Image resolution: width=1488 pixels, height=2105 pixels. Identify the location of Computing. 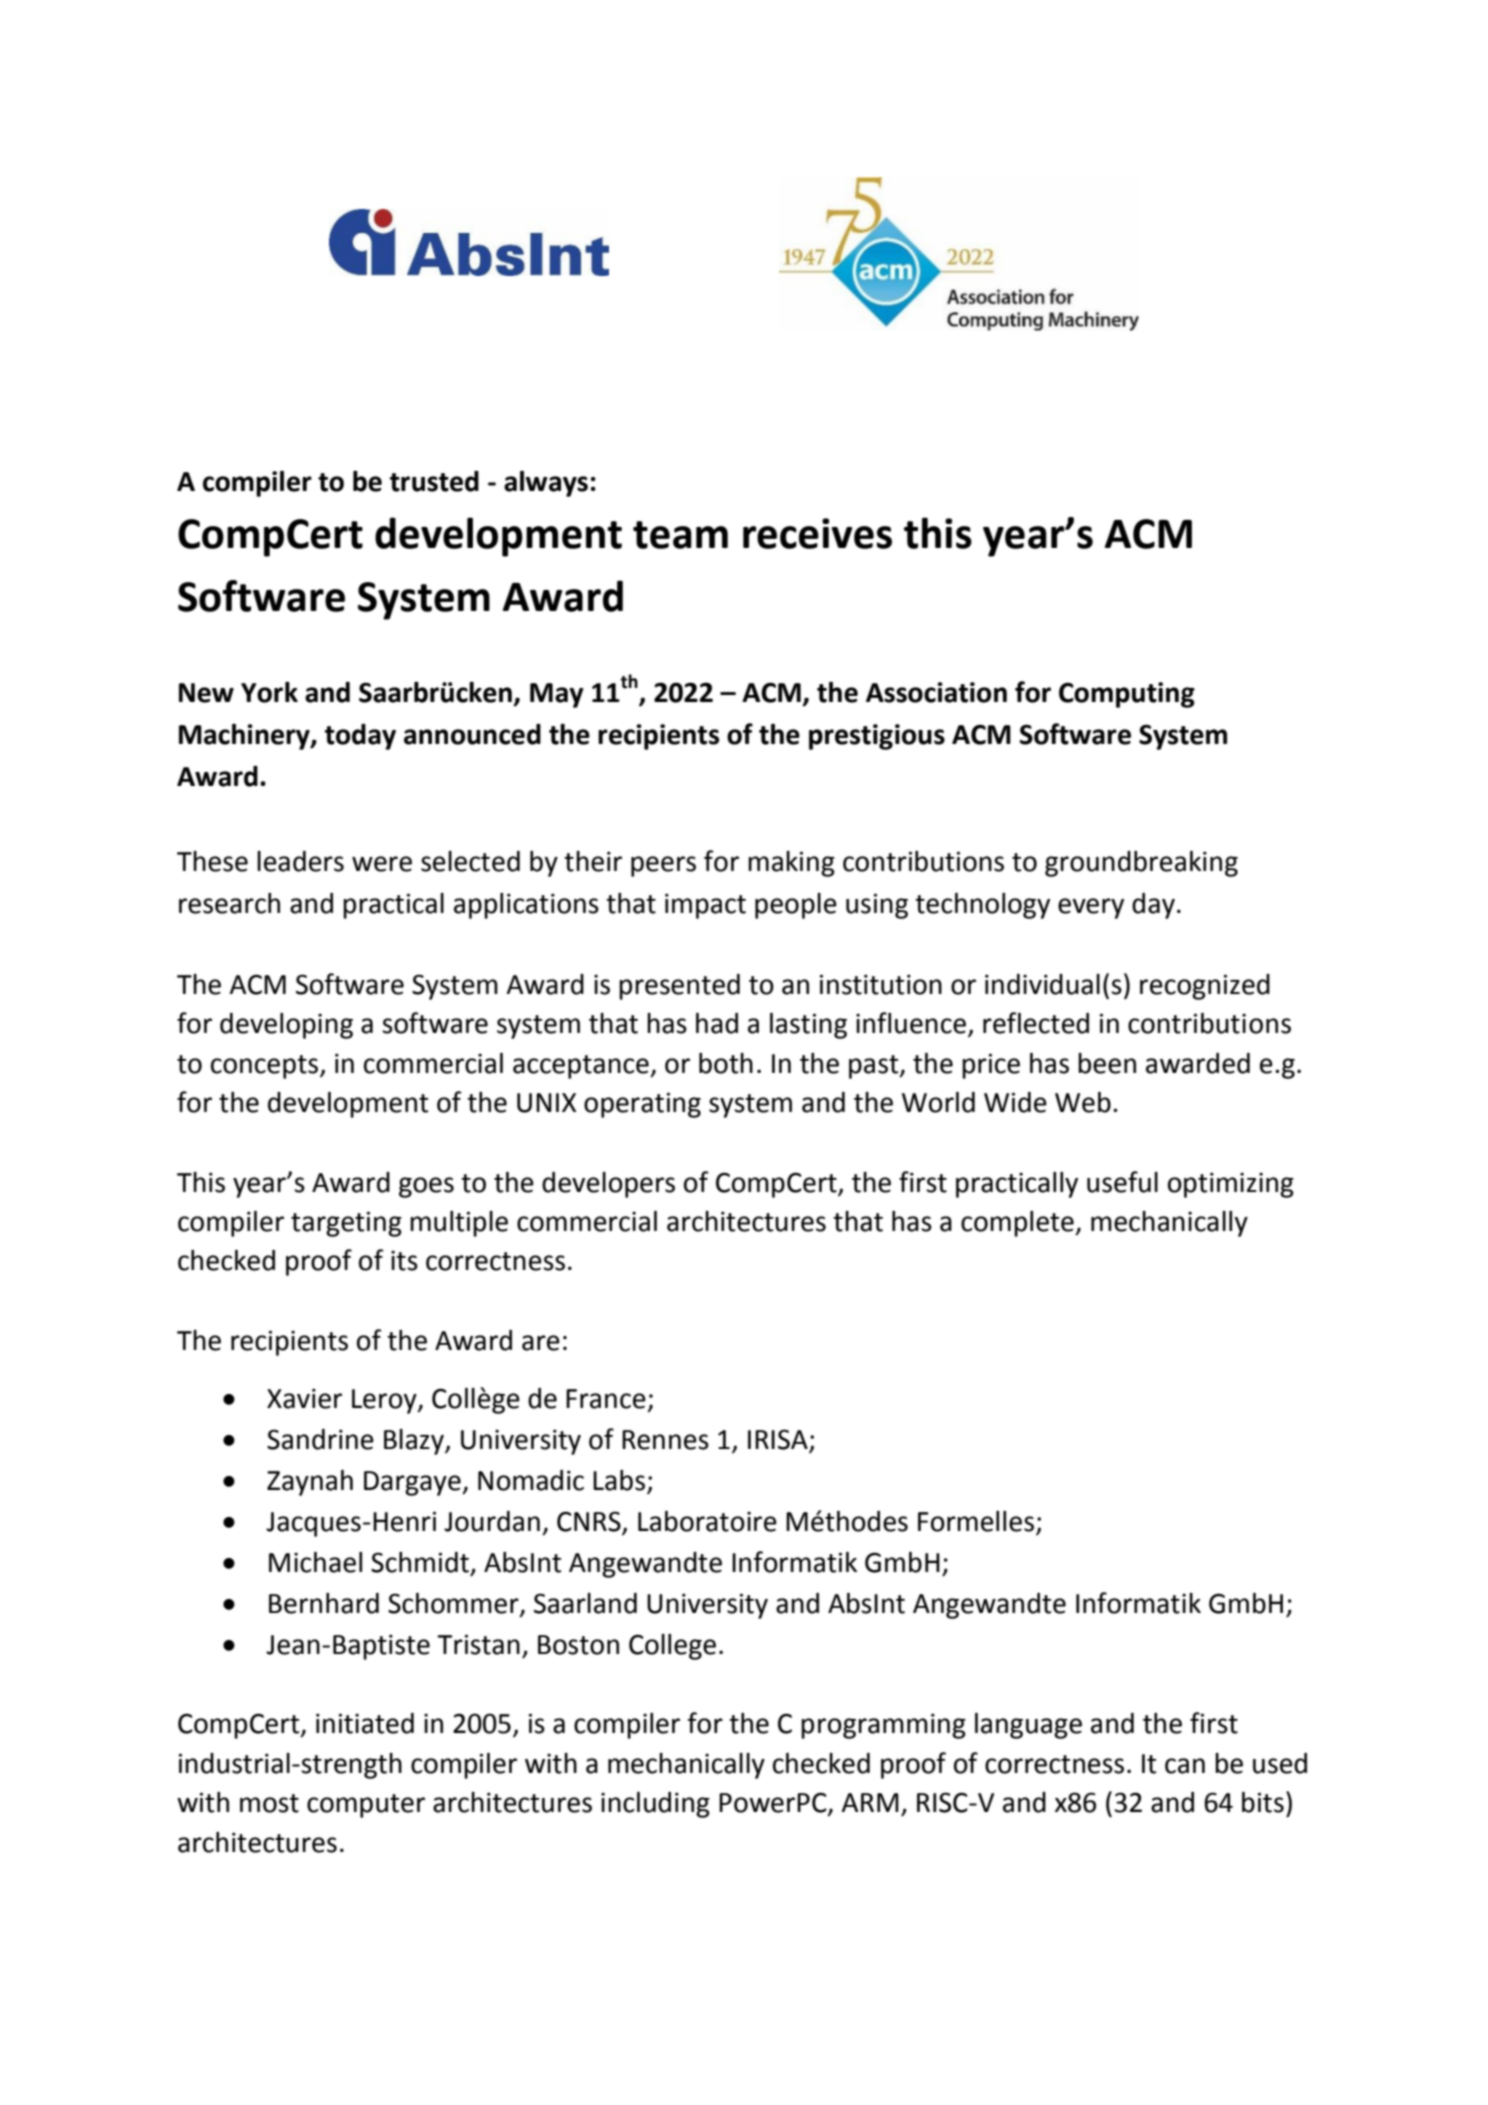
(1127, 695).
